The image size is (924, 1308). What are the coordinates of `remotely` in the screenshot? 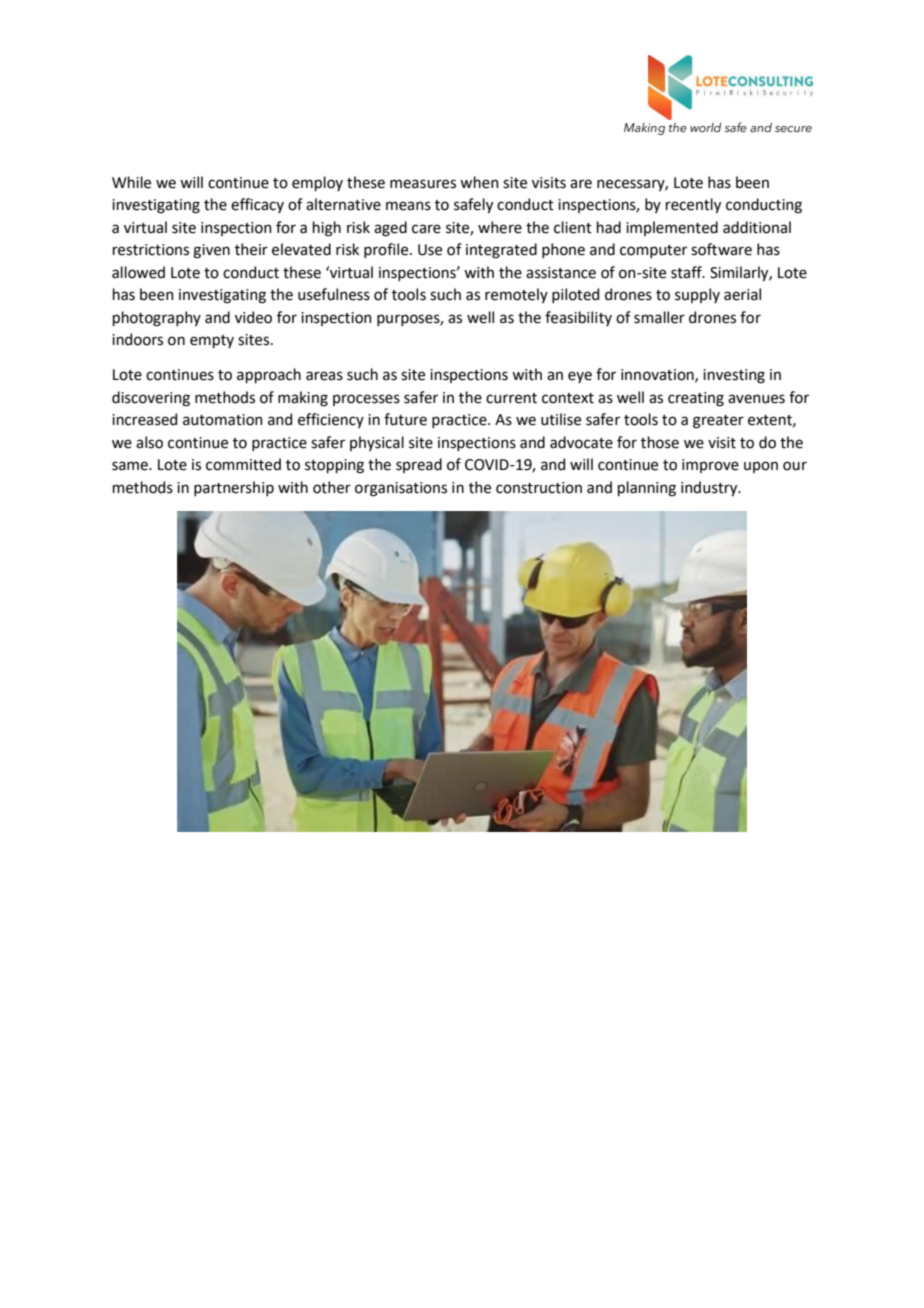 It's located at (516, 295).
